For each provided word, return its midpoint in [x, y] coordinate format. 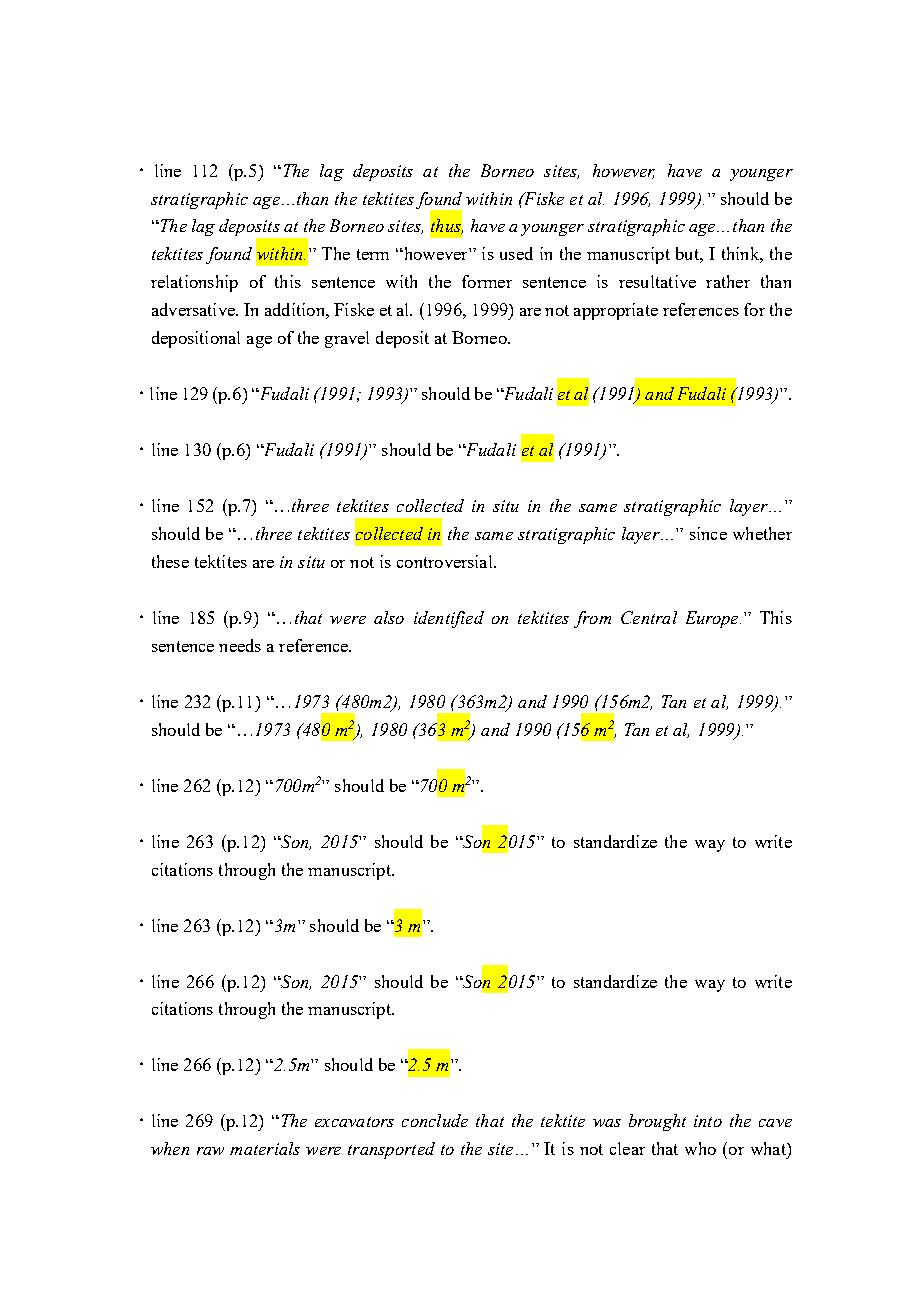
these [170, 561]
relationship [194, 283]
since [708, 533]
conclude [435, 1120]
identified [449, 619]
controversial [446, 561]
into [708, 1121]
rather [728, 281]
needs [240, 645]
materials [265, 1148]
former [487, 281]
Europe [713, 619]
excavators [354, 1122]
